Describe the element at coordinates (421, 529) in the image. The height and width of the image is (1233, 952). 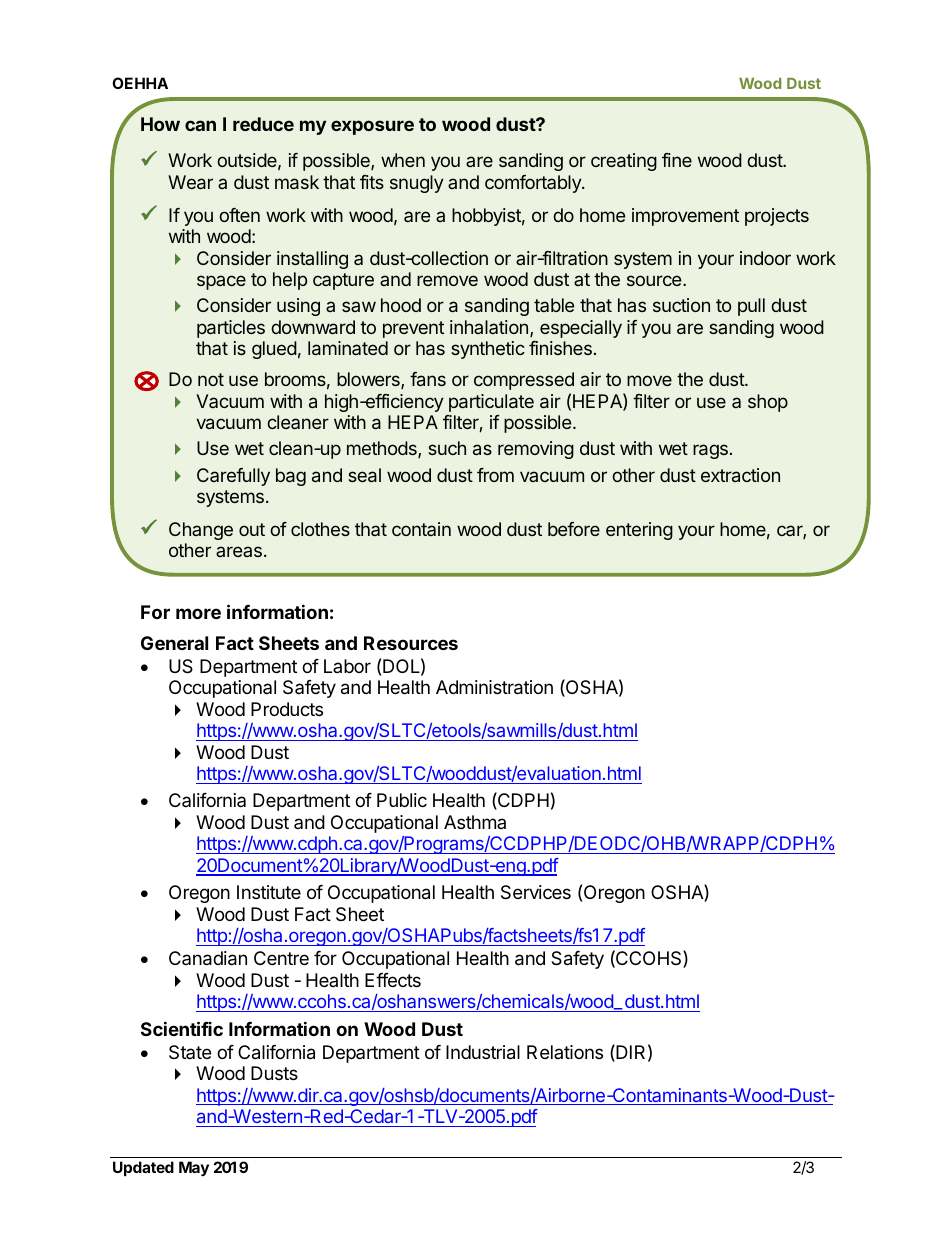
I see `contain` at that location.
